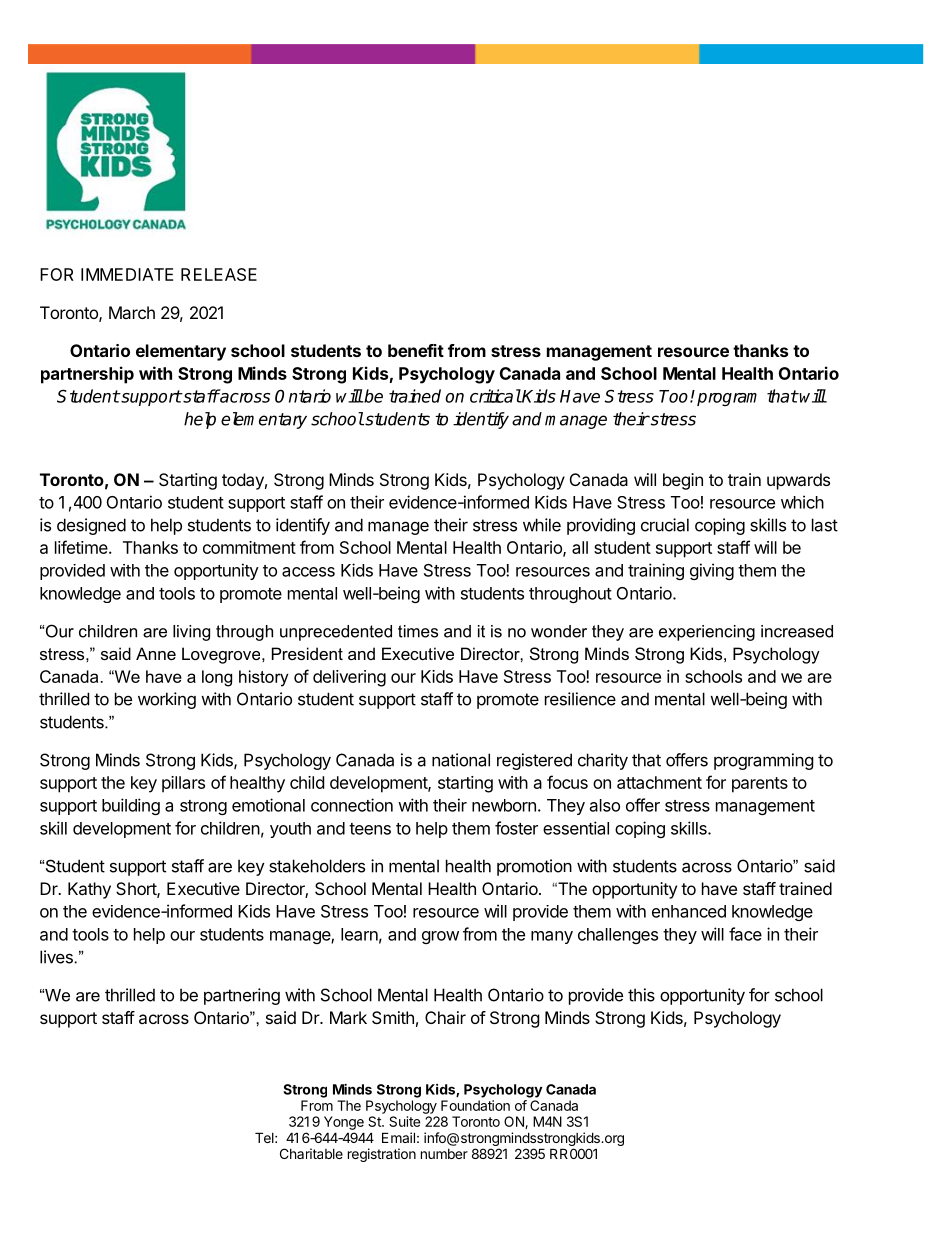  What do you see at coordinates (131, 806) in the image?
I see `building` at bounding box center [131, 806].
